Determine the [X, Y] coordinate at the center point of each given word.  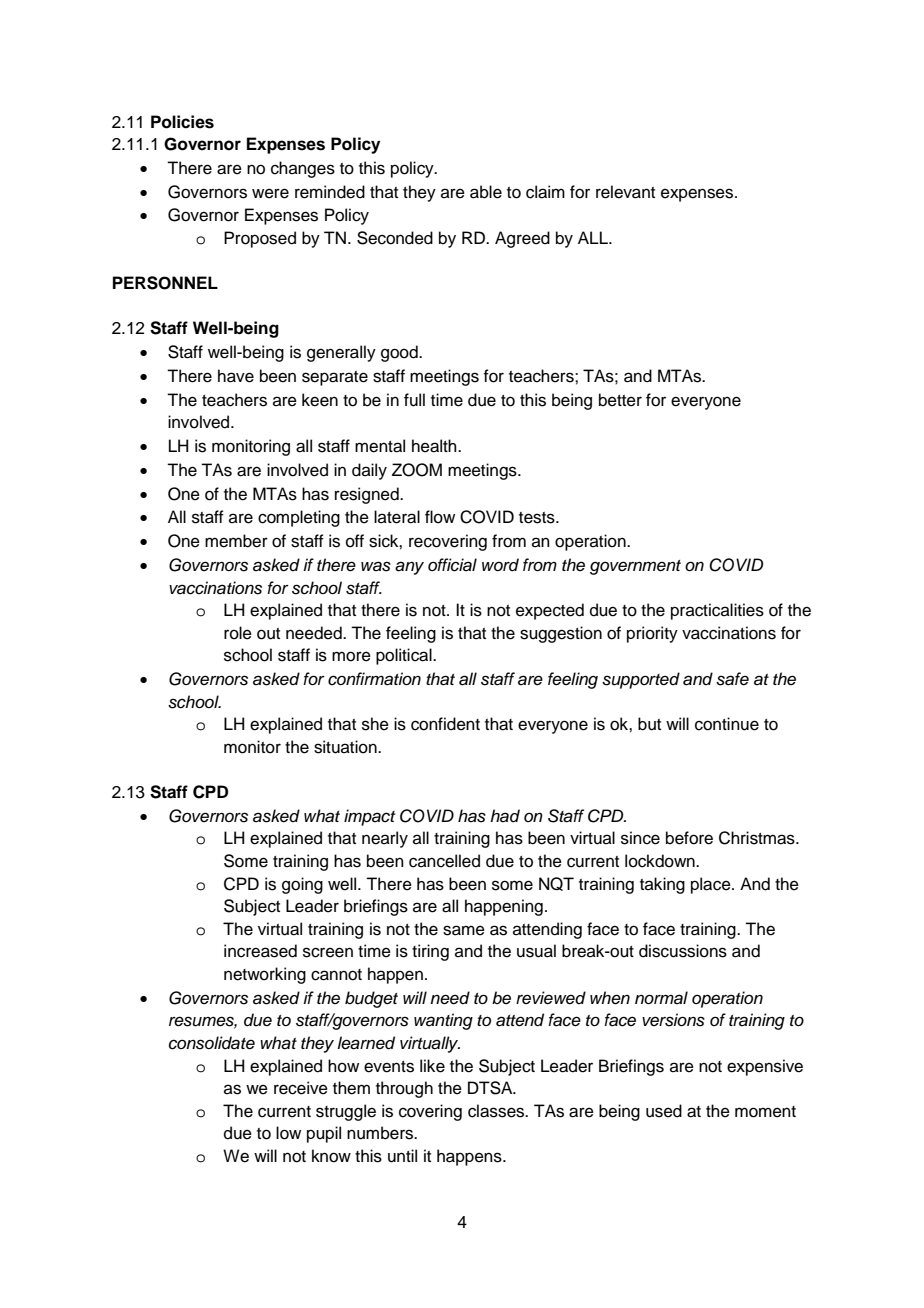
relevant [625, 192]
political [405, 656]
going [302, 885]
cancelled [444, 861]
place [712, 885]
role [238, 633]
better [620, 400]
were [270, 193]
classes [497, 1111]
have [236, 376]
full [414, 400]
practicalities [717, 611]
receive [301, 1088]
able [486, 192]
